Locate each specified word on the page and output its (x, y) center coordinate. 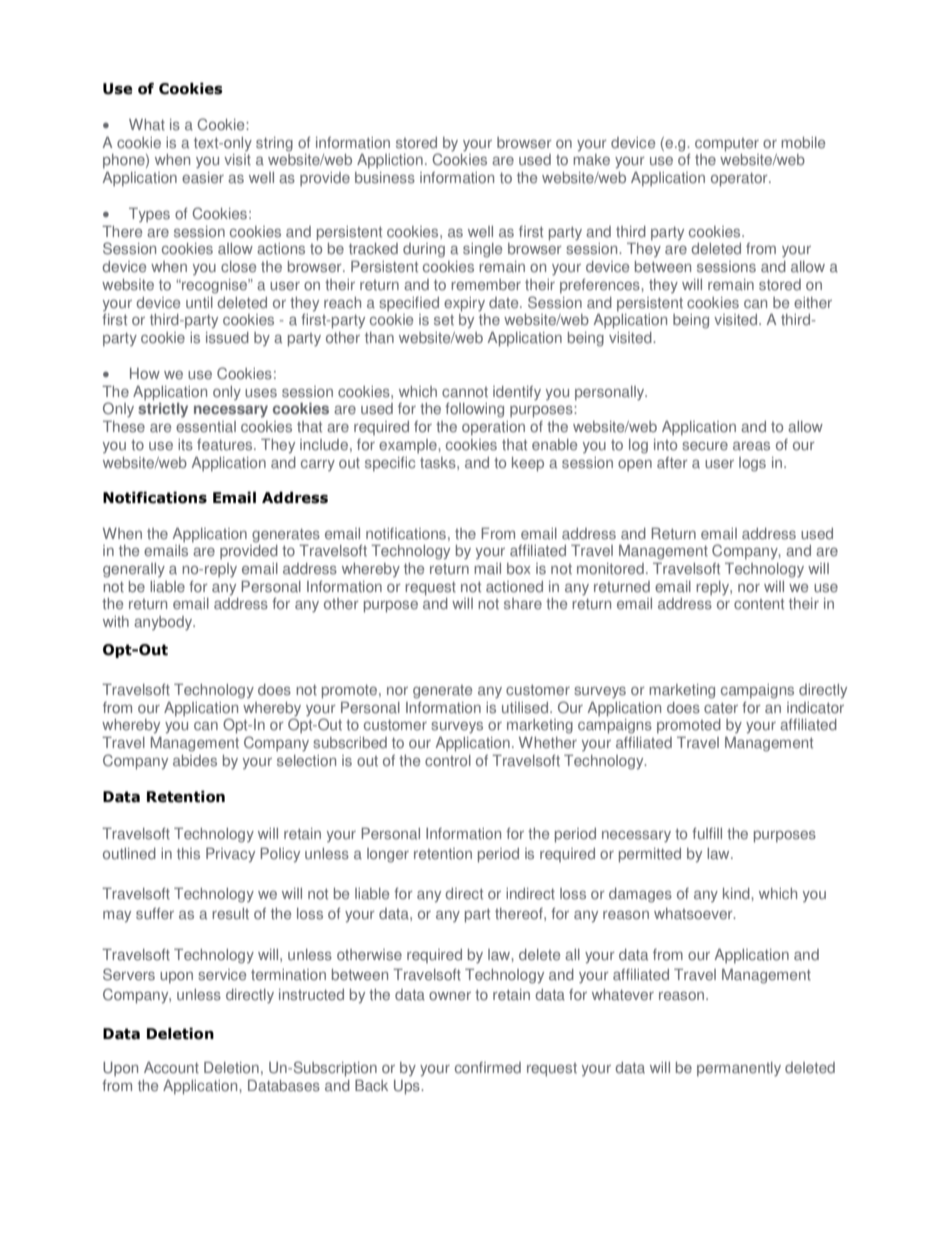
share (523, 604)
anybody (164, 623)
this (188, 854)
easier (203, 178)
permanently (739, 1069)
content (759, 604)
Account (171, 1068)
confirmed (488, 1068)
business (385, 178)
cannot (465, 392)
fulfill (707, 834)
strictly (163, 410)
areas (751, 446)
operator (740, 180)
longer (388, 855)
